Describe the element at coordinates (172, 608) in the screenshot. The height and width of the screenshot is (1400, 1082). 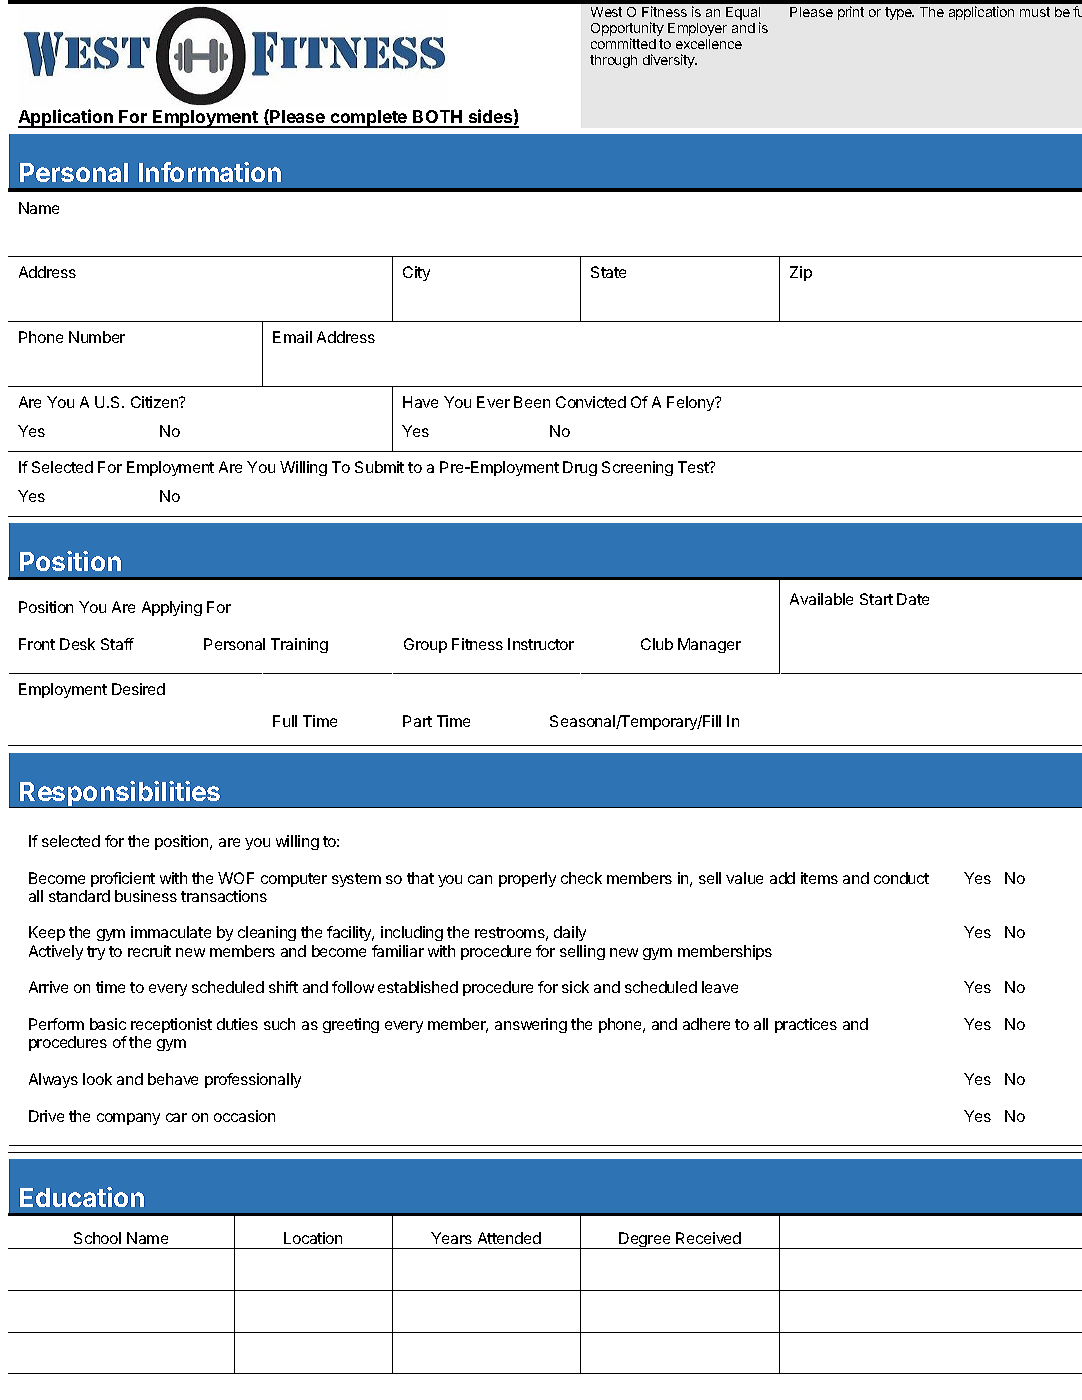
I see `Applying` at that location.
